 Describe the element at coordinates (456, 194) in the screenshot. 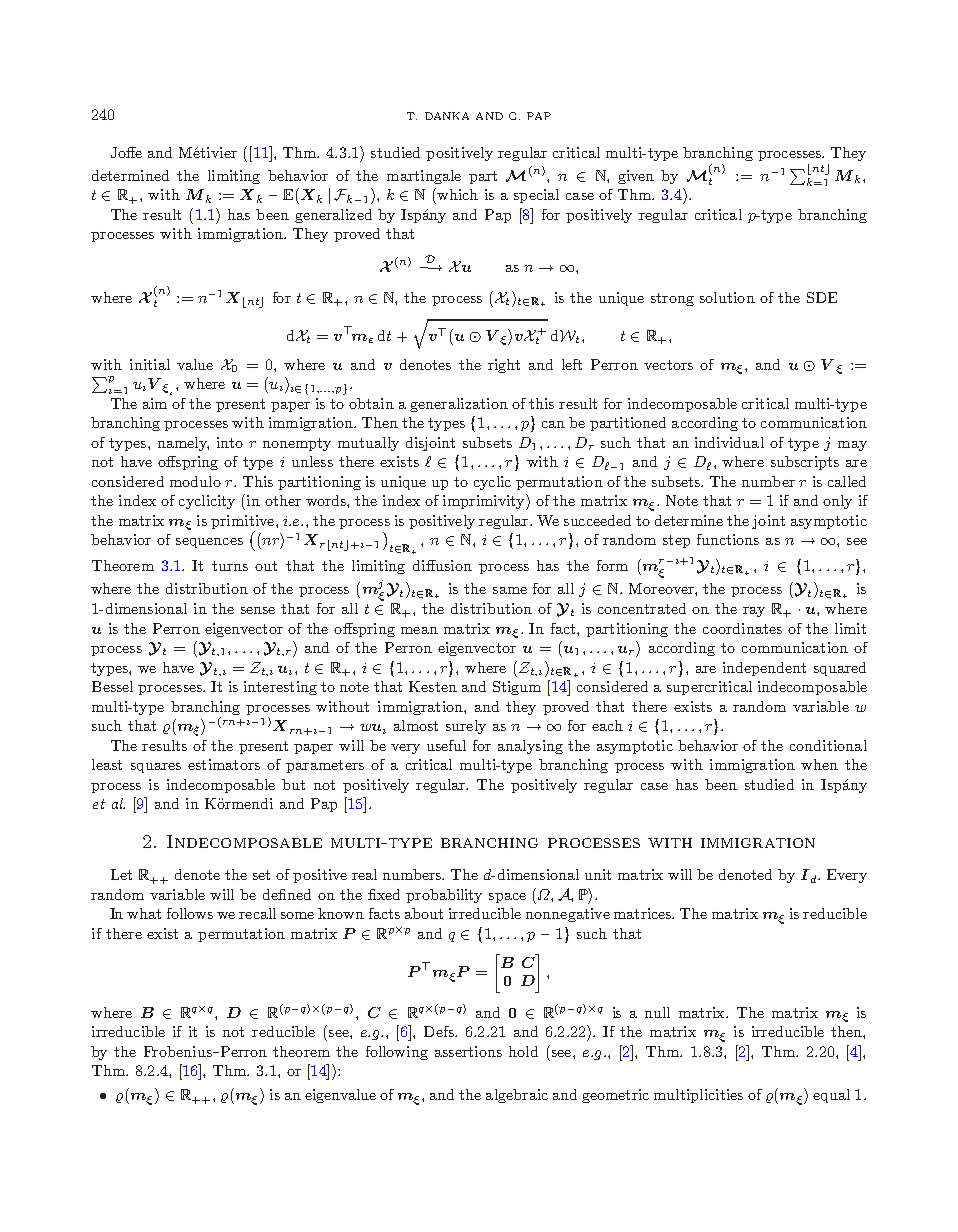

I see `which` at that location.
